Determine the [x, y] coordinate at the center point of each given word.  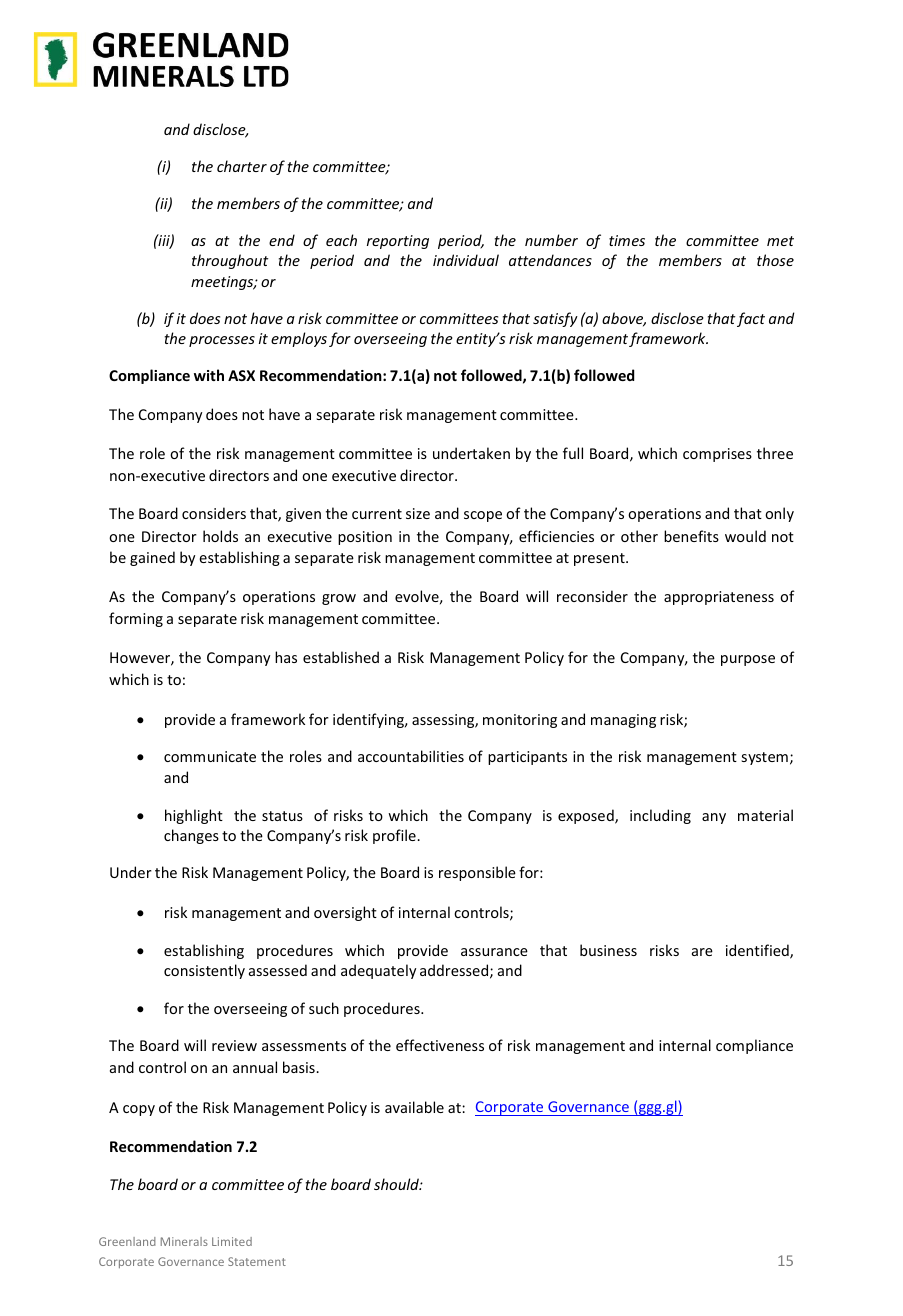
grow [339, 599]
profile [395, 836]
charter [242, 166]
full [573, 453]
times [627, 240]
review [234, 1045]
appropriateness [719, 598]
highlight [194, 816]
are [702, 952]
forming [136, 619]
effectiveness [440, 1045]
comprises [717, 455]
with [209, 375]
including [660, 816]
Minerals [184, 1241]
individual [466, 260]
